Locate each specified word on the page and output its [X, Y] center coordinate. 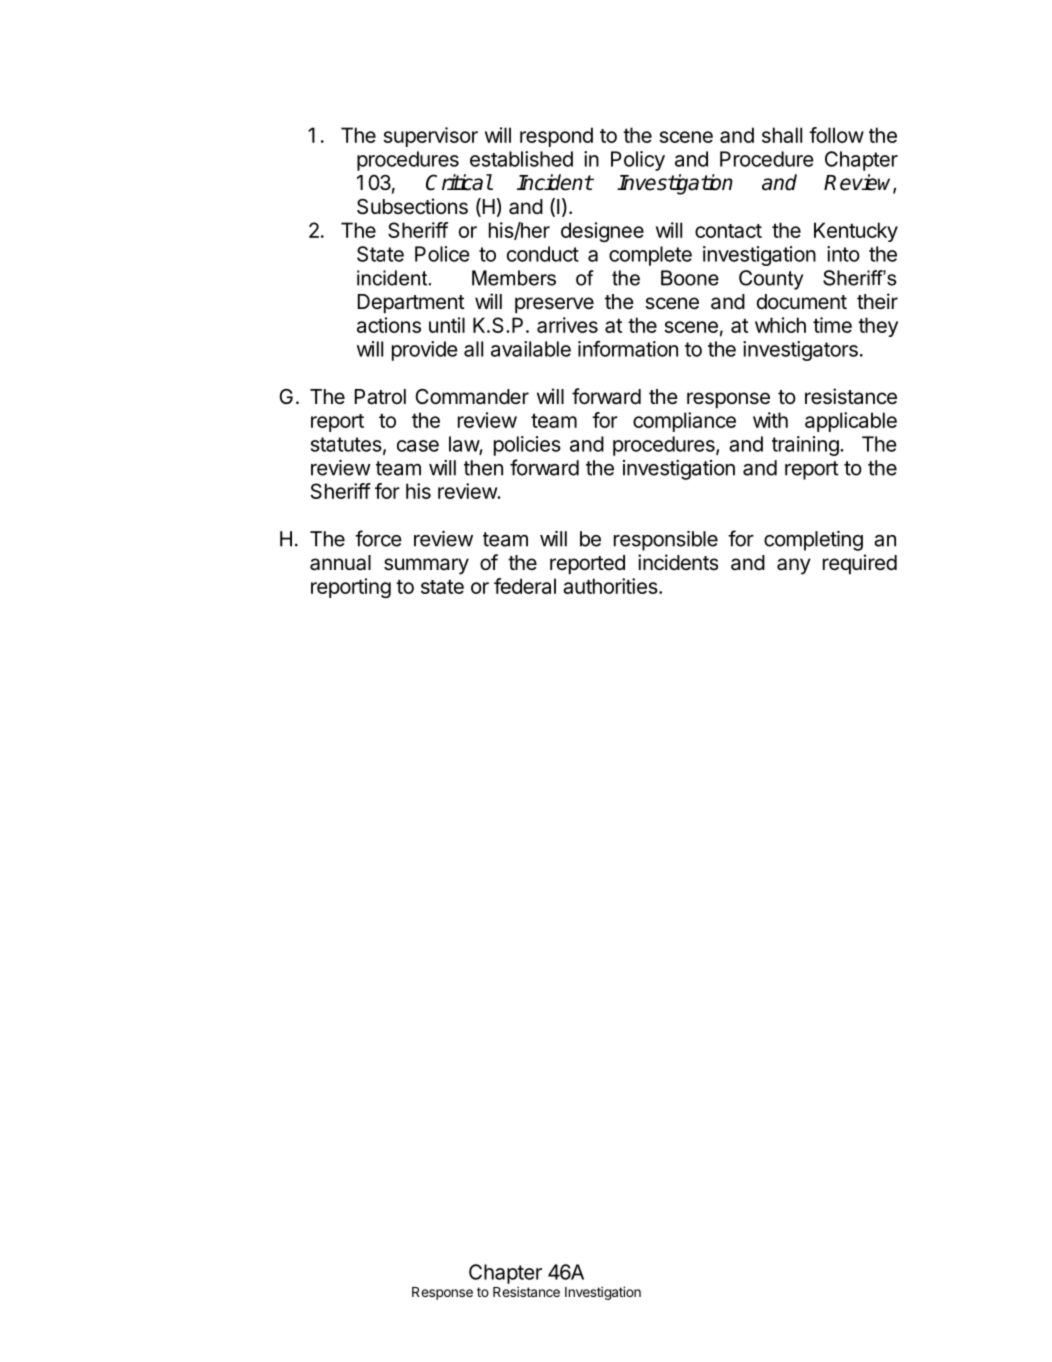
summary [426, 566]
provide [425, 351]
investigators [800, 351]
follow [836, 135]
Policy [638, 161]
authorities [611, 586]
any [794, 566]
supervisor [430, 137]
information [628, 349]
